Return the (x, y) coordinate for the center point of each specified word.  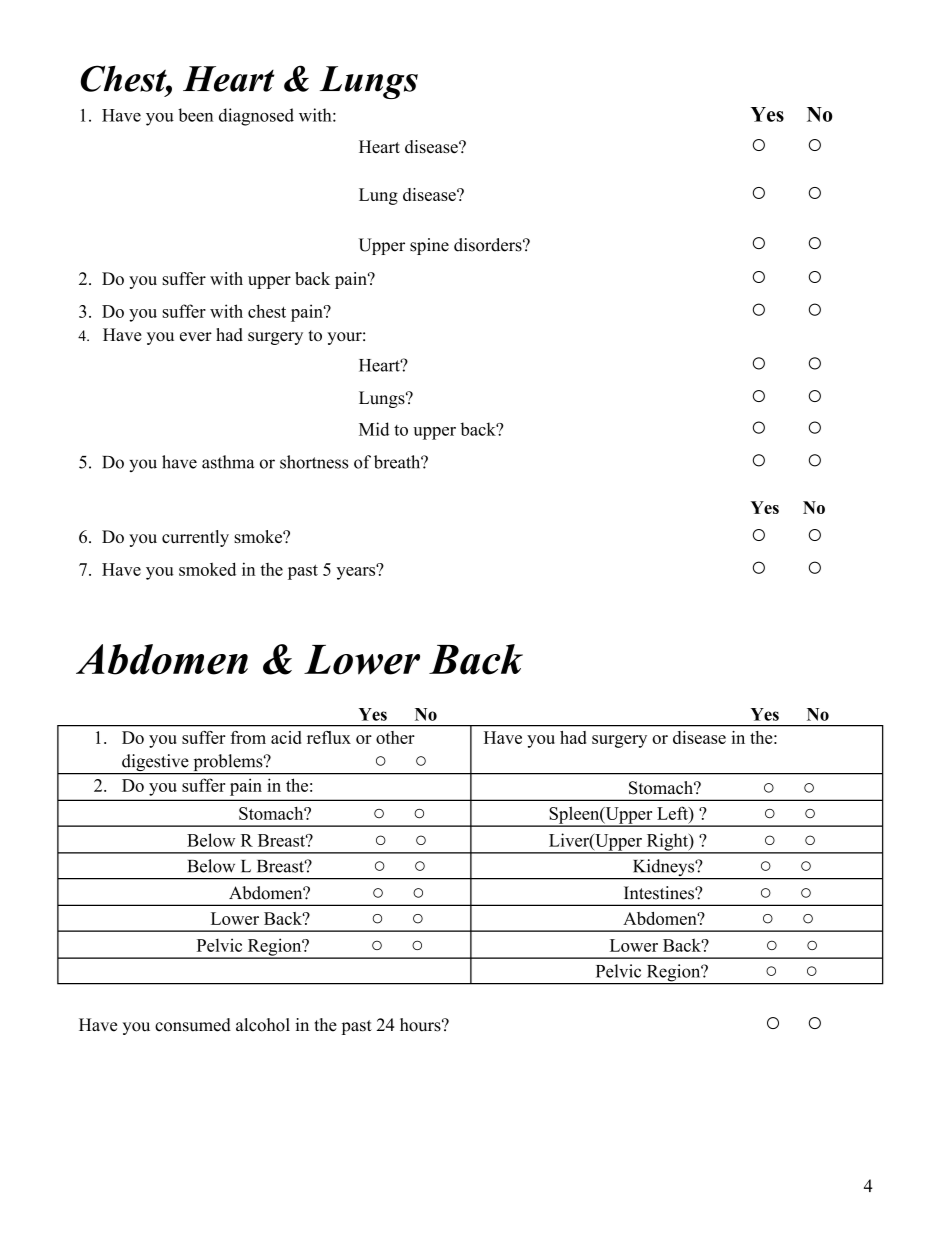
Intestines (660, 893)
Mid (374, 429)
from (248, 737)
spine (429, 246)
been (195, 115)
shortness (314, 462)
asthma (228, 462)
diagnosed (256, 117)
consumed (193, 1025)
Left (673, 813)
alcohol (263, 1025)
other (395, 737)
